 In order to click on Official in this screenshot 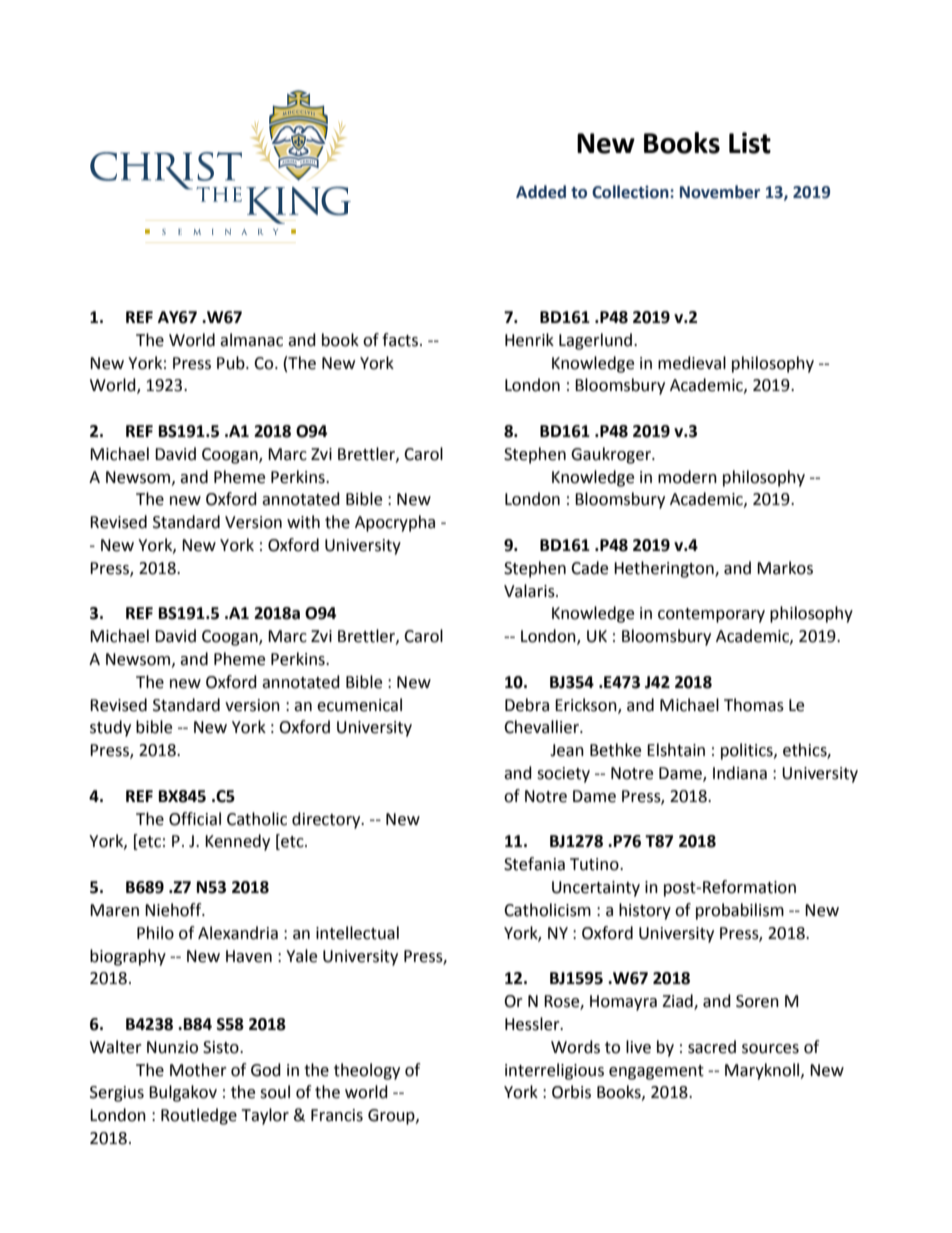, I will do `click(195, 819)`.
